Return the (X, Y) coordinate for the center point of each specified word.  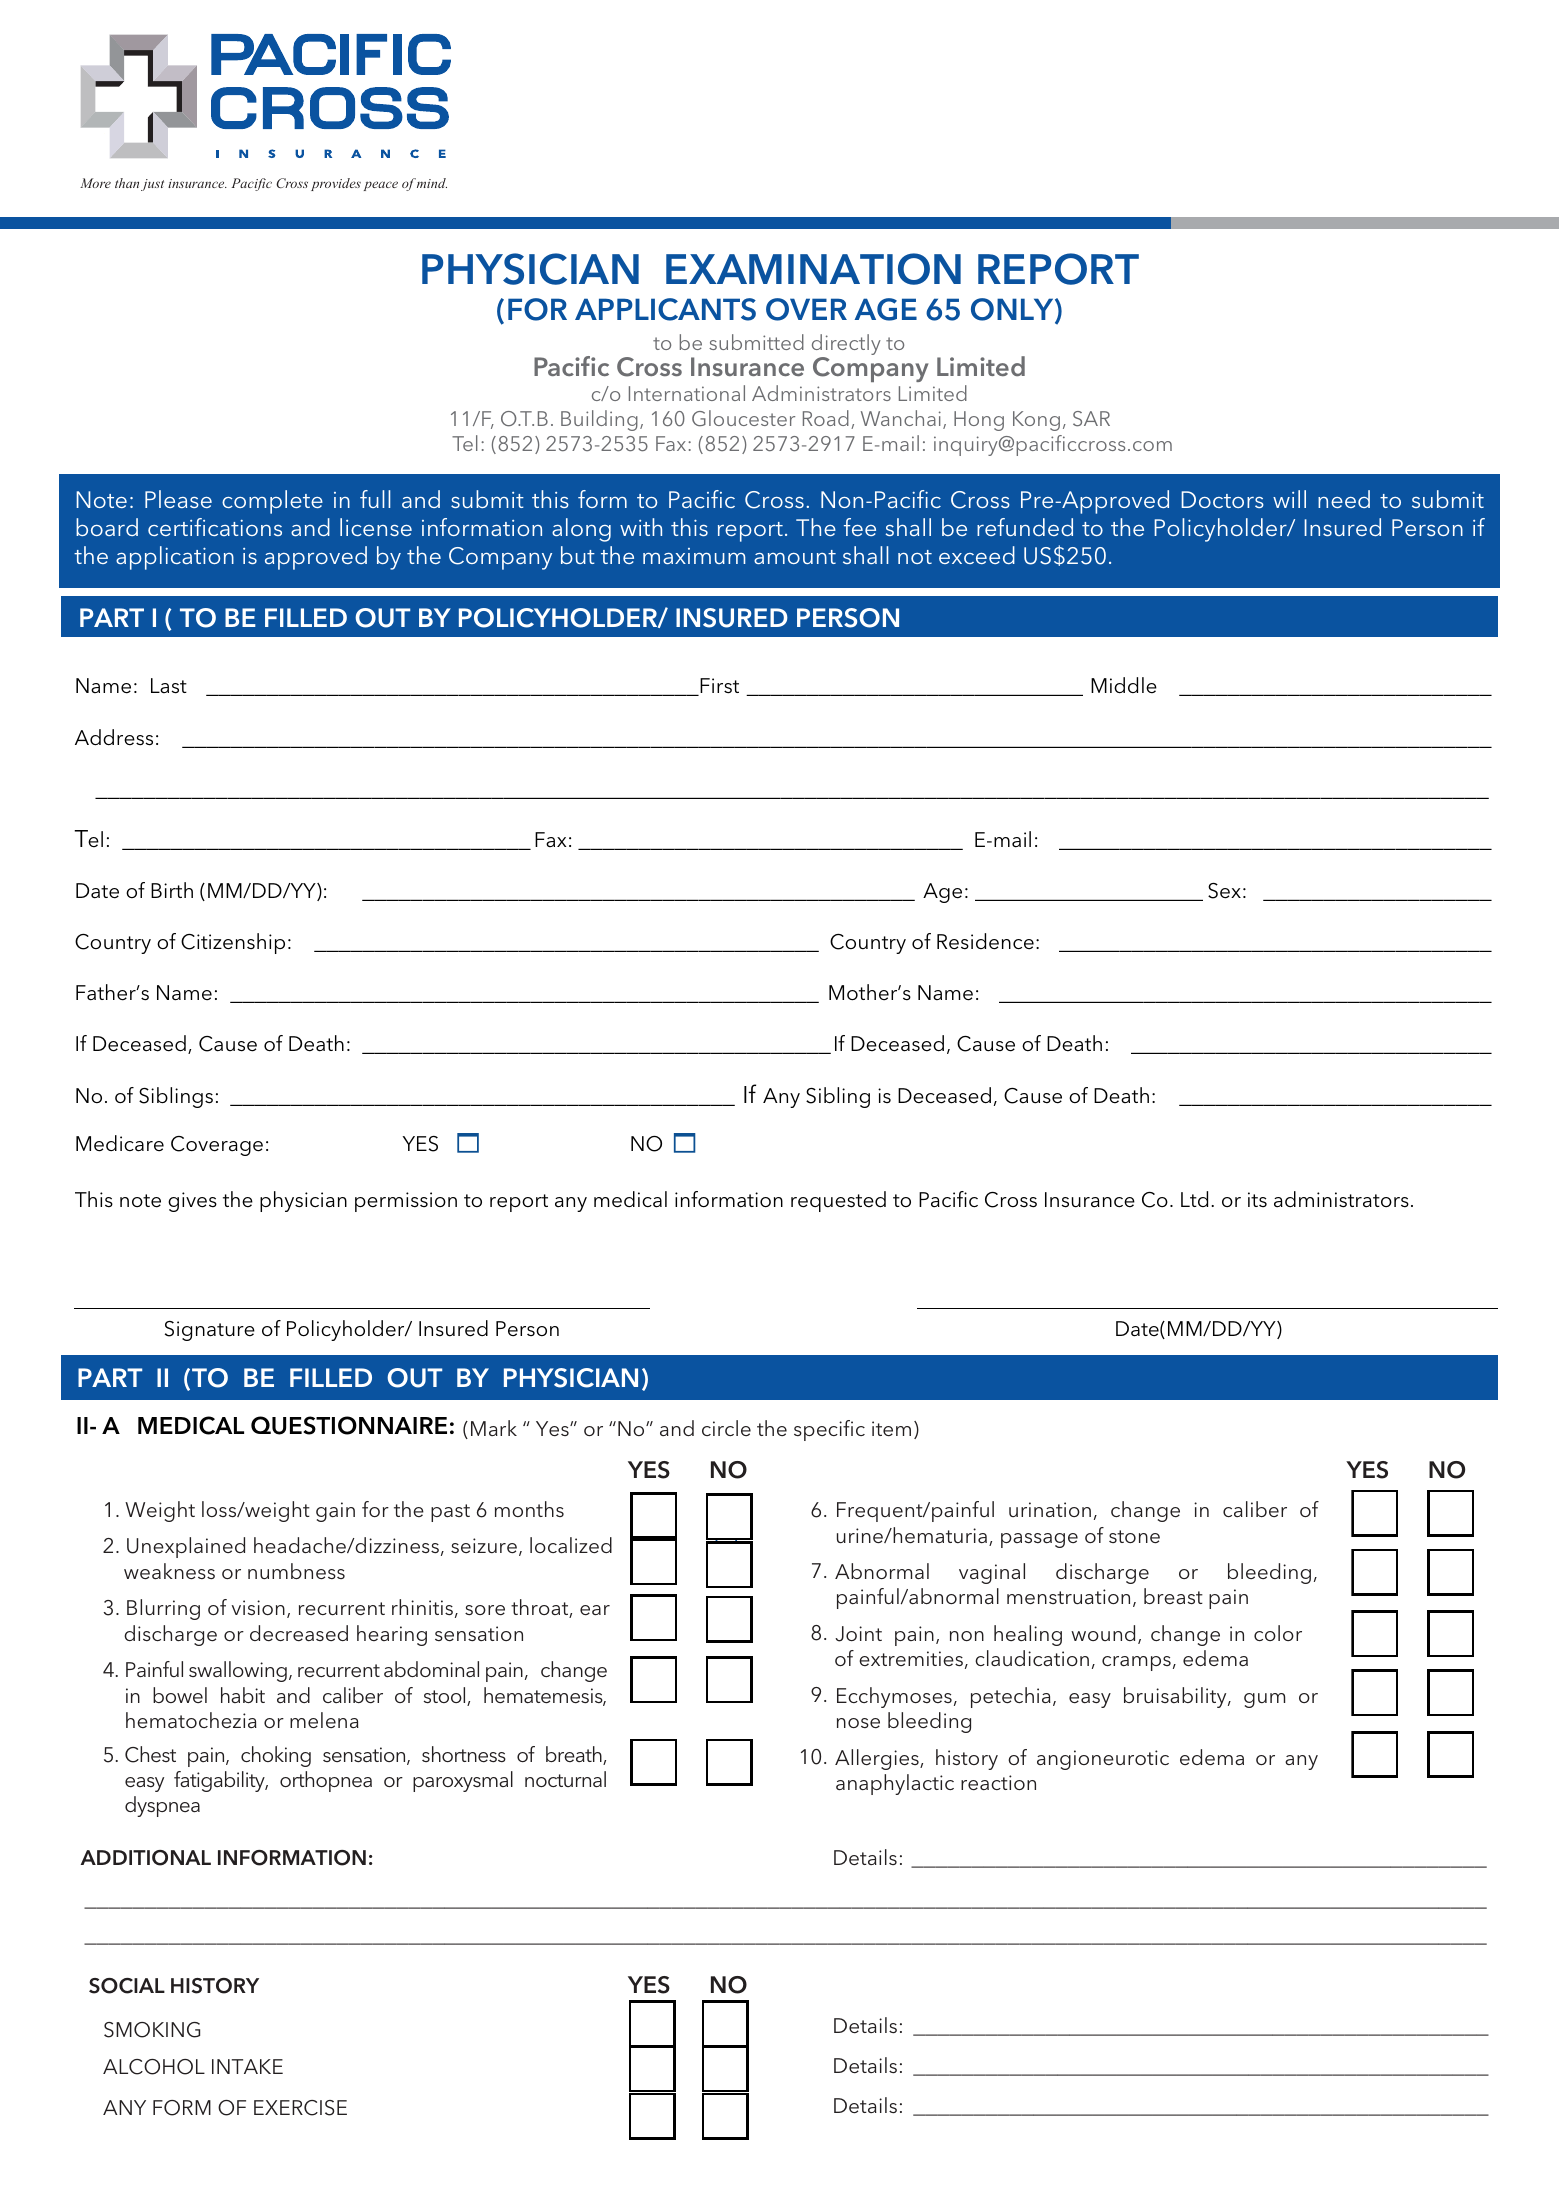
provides (336, 184)
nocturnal (565, 1779)
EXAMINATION (813, 269)
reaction (998, 1782)
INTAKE (247, 2066)
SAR (1091, 419)
